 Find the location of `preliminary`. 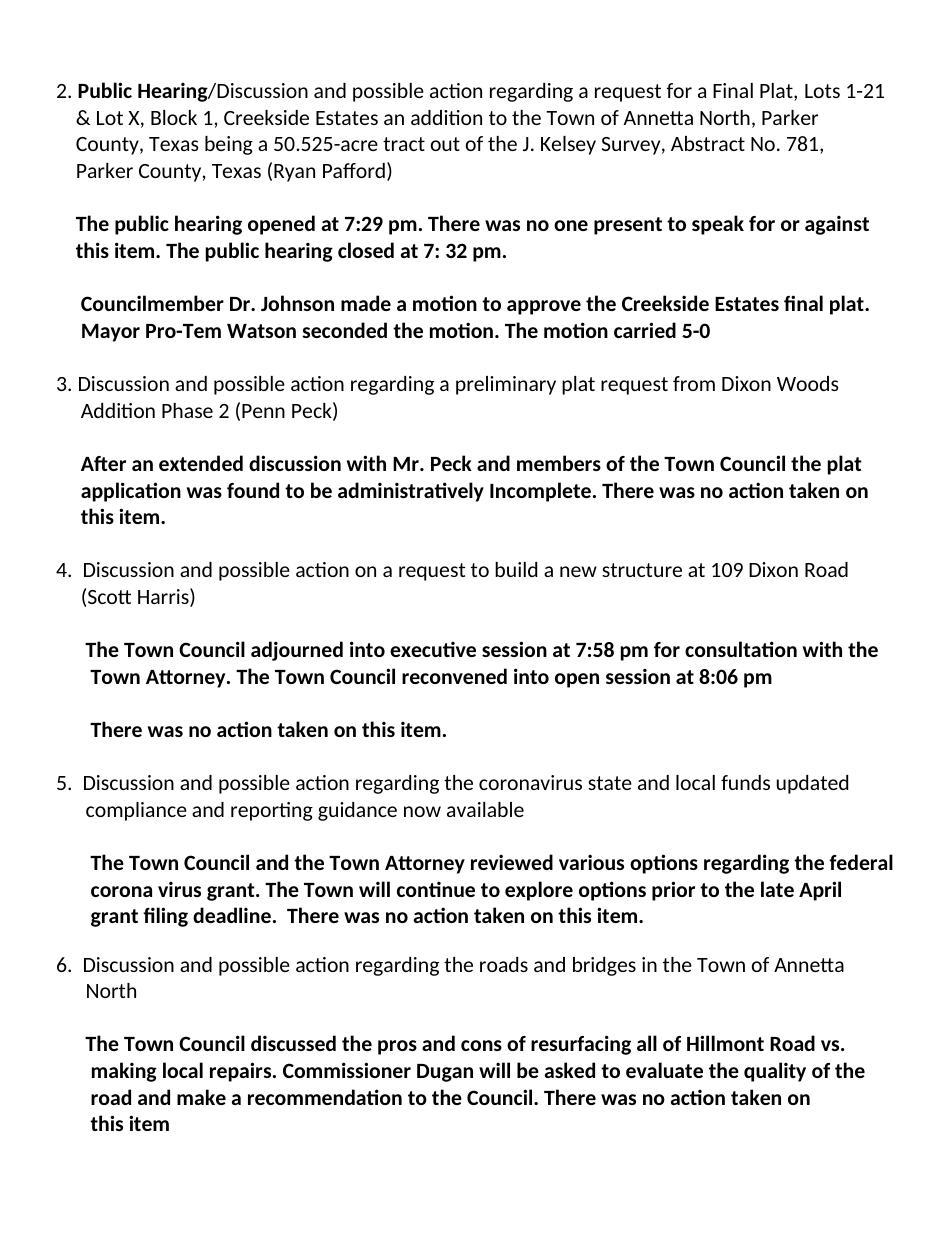

preliminary is located at coordinates (506, 385).
